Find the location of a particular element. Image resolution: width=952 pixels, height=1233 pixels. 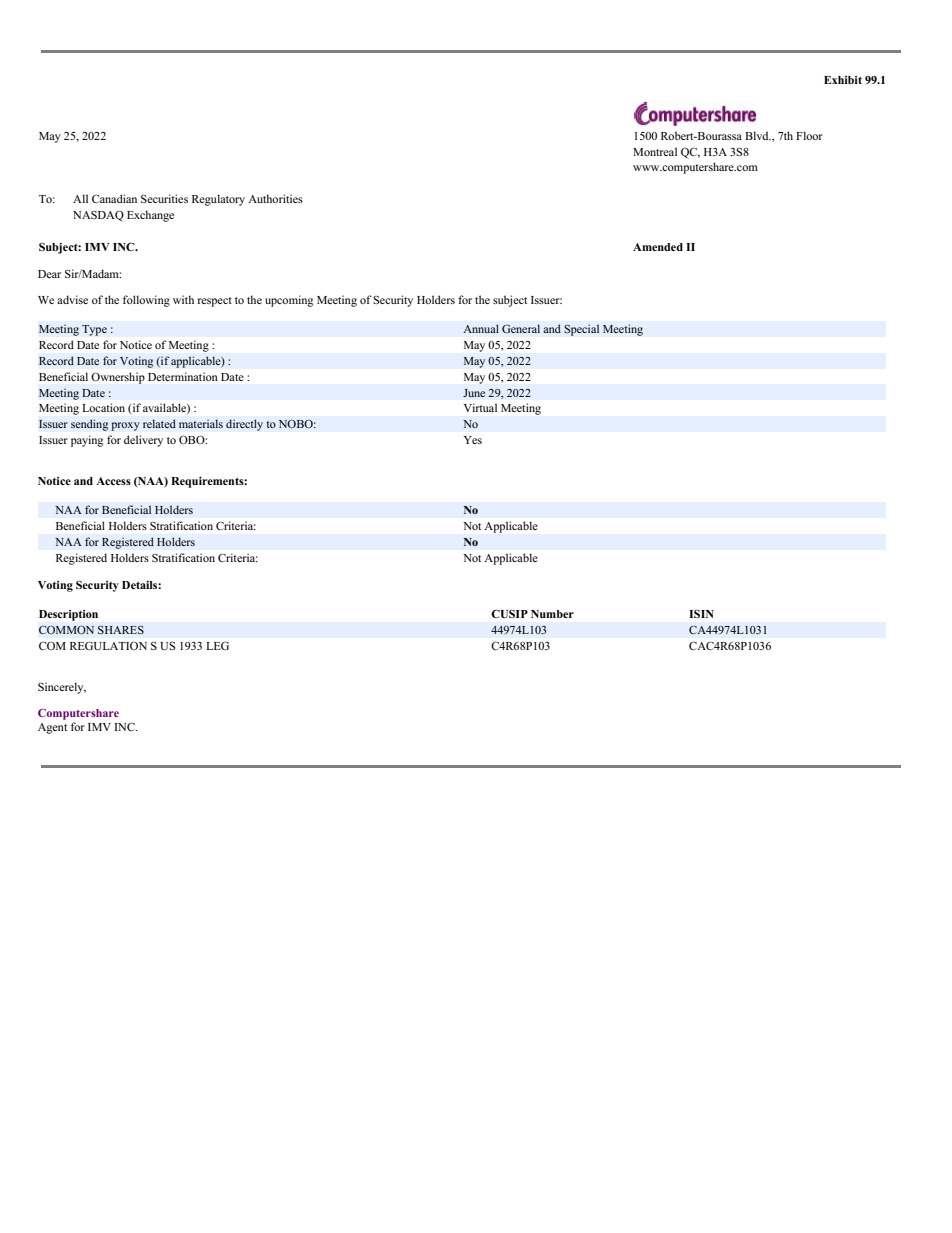

Description is located at coordinates (68, 615).
